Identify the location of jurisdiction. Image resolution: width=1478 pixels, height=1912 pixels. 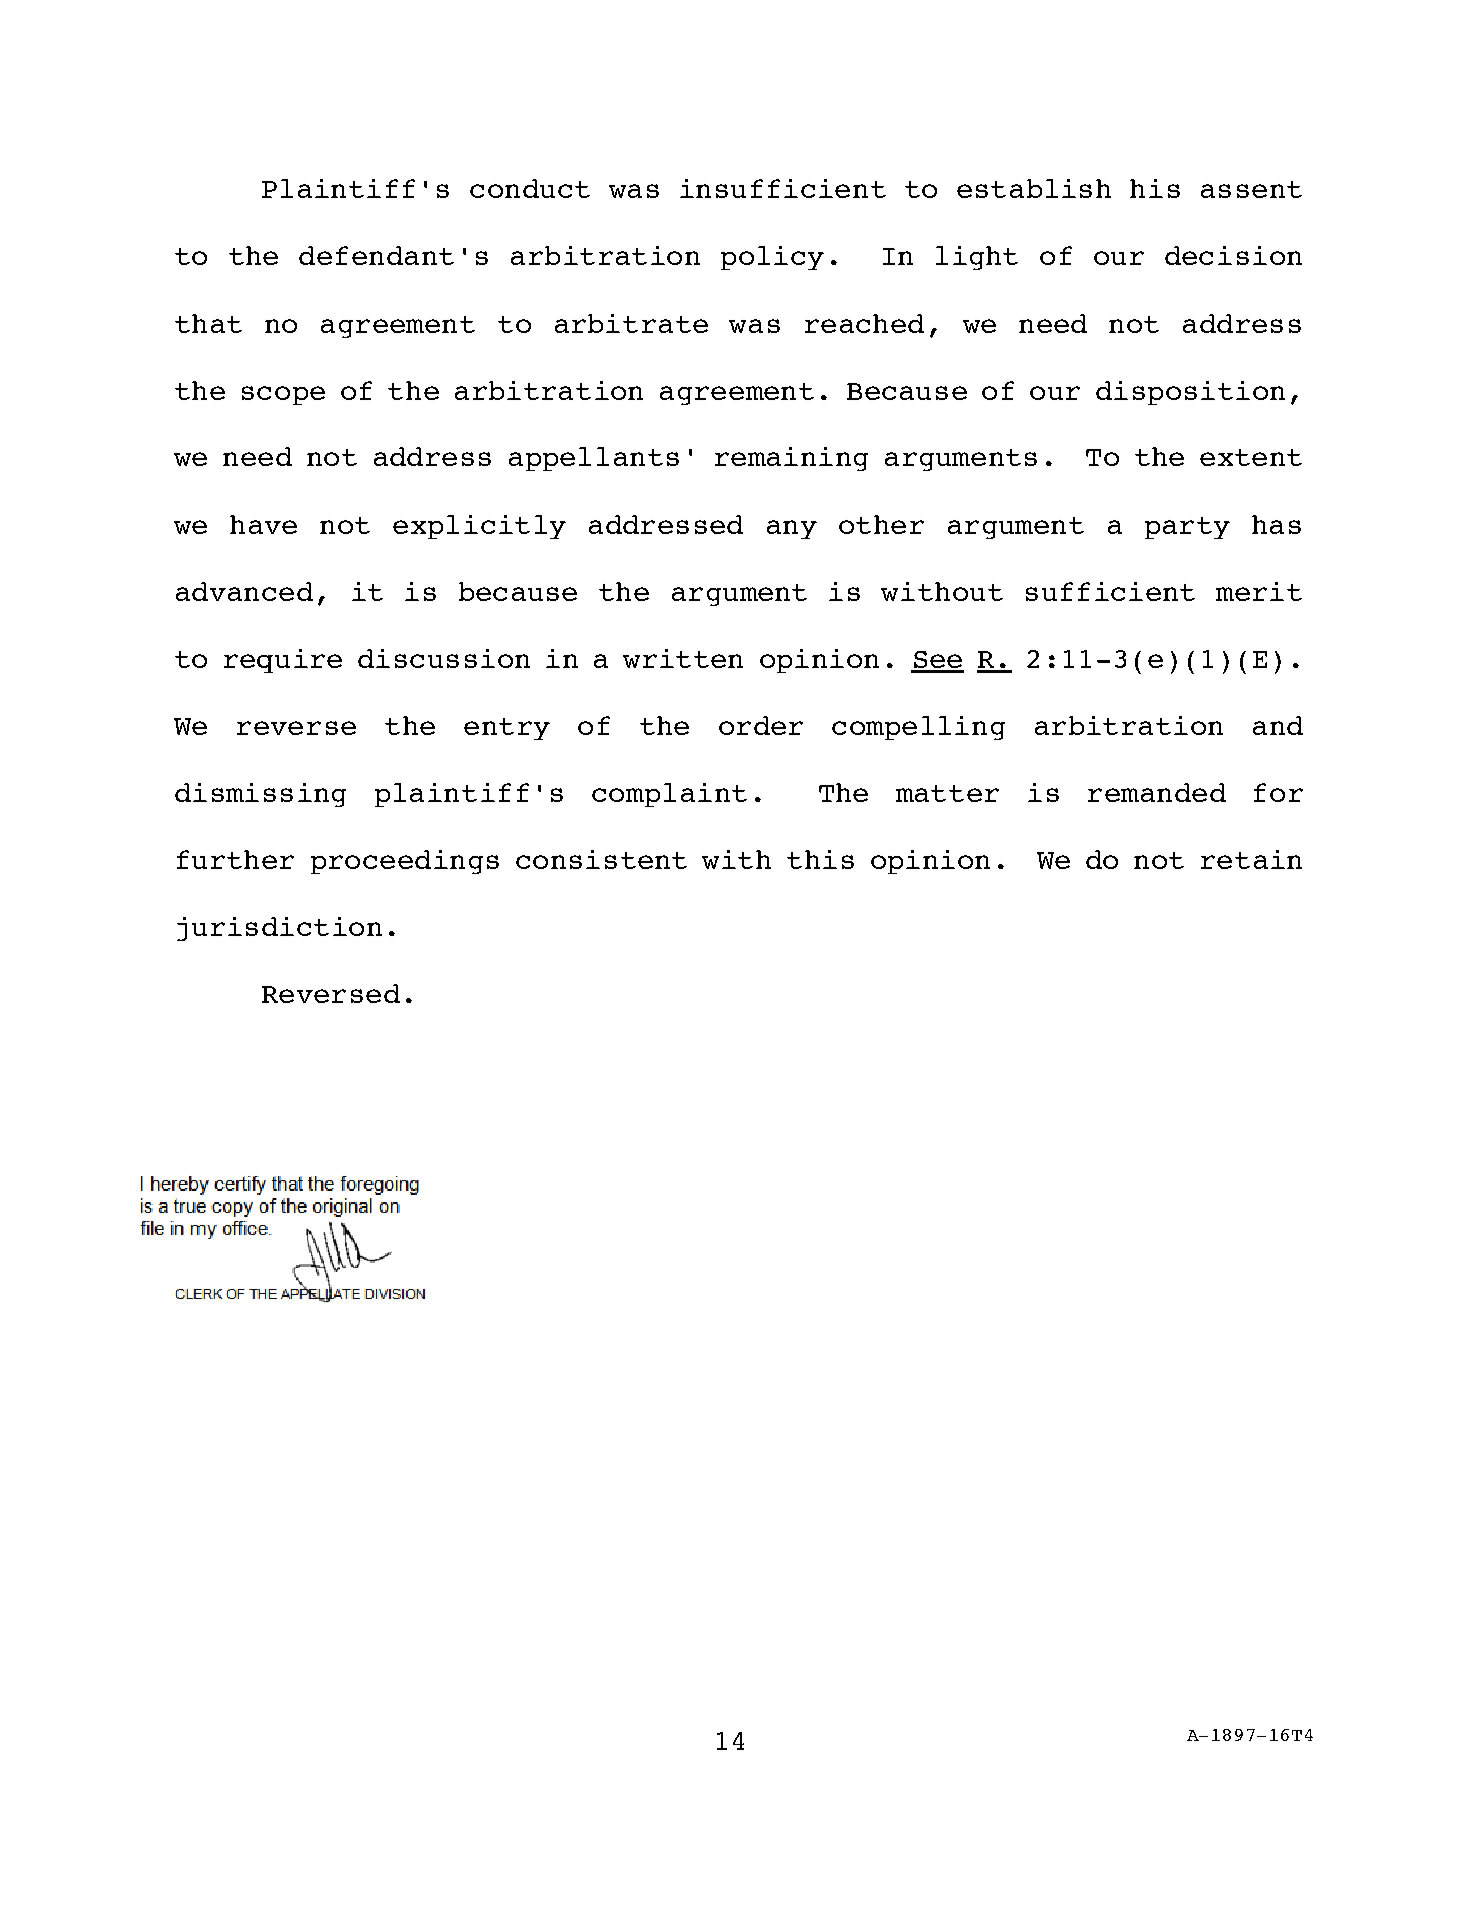
(279, 929).
